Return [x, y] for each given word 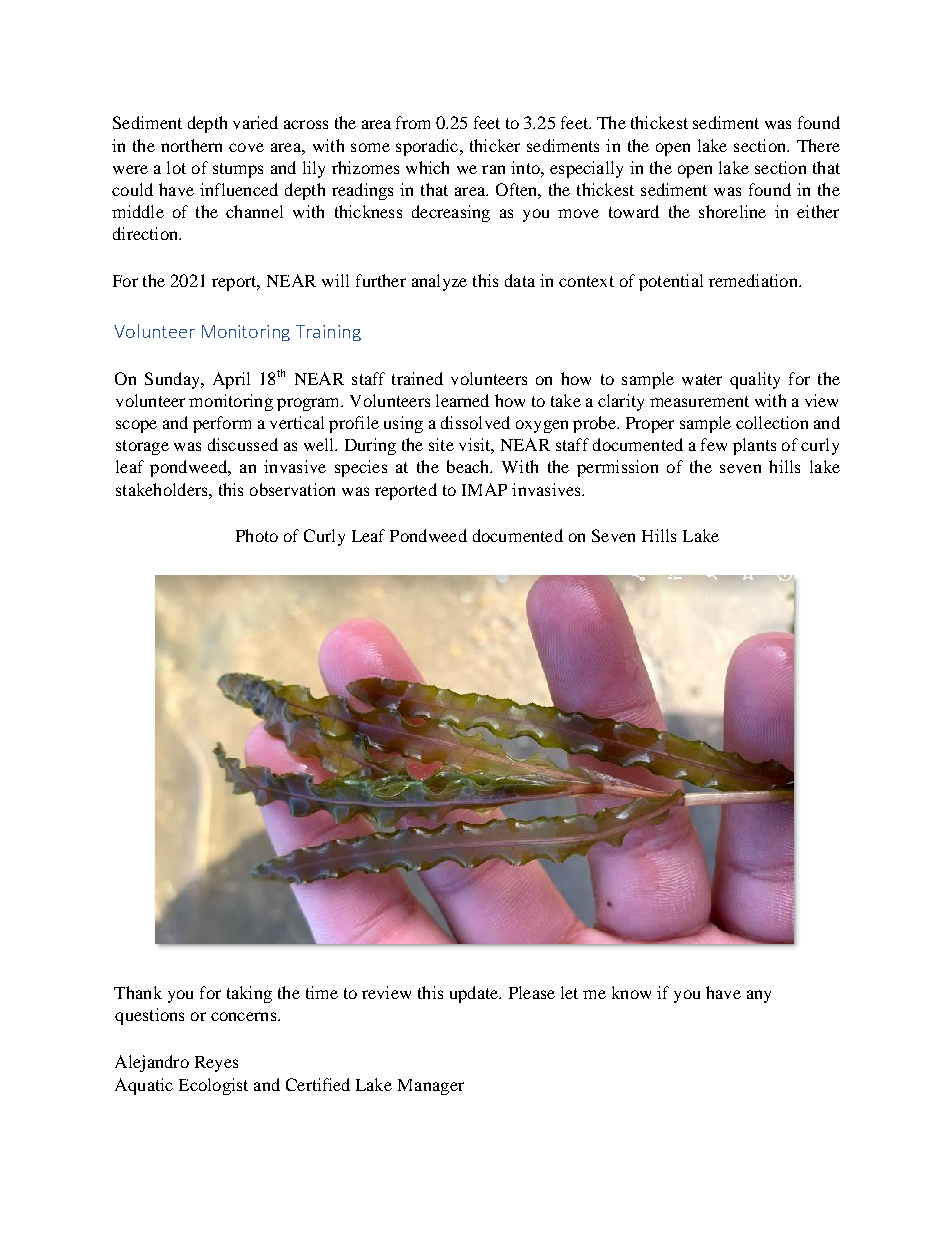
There [818, 145]
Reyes [216, 1064]
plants [754, 446]
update [475, 994]
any [759, 996]
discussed [243, 444]
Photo [257, 535]
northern [191, 145]
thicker [495, 145]
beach [469, 466]
